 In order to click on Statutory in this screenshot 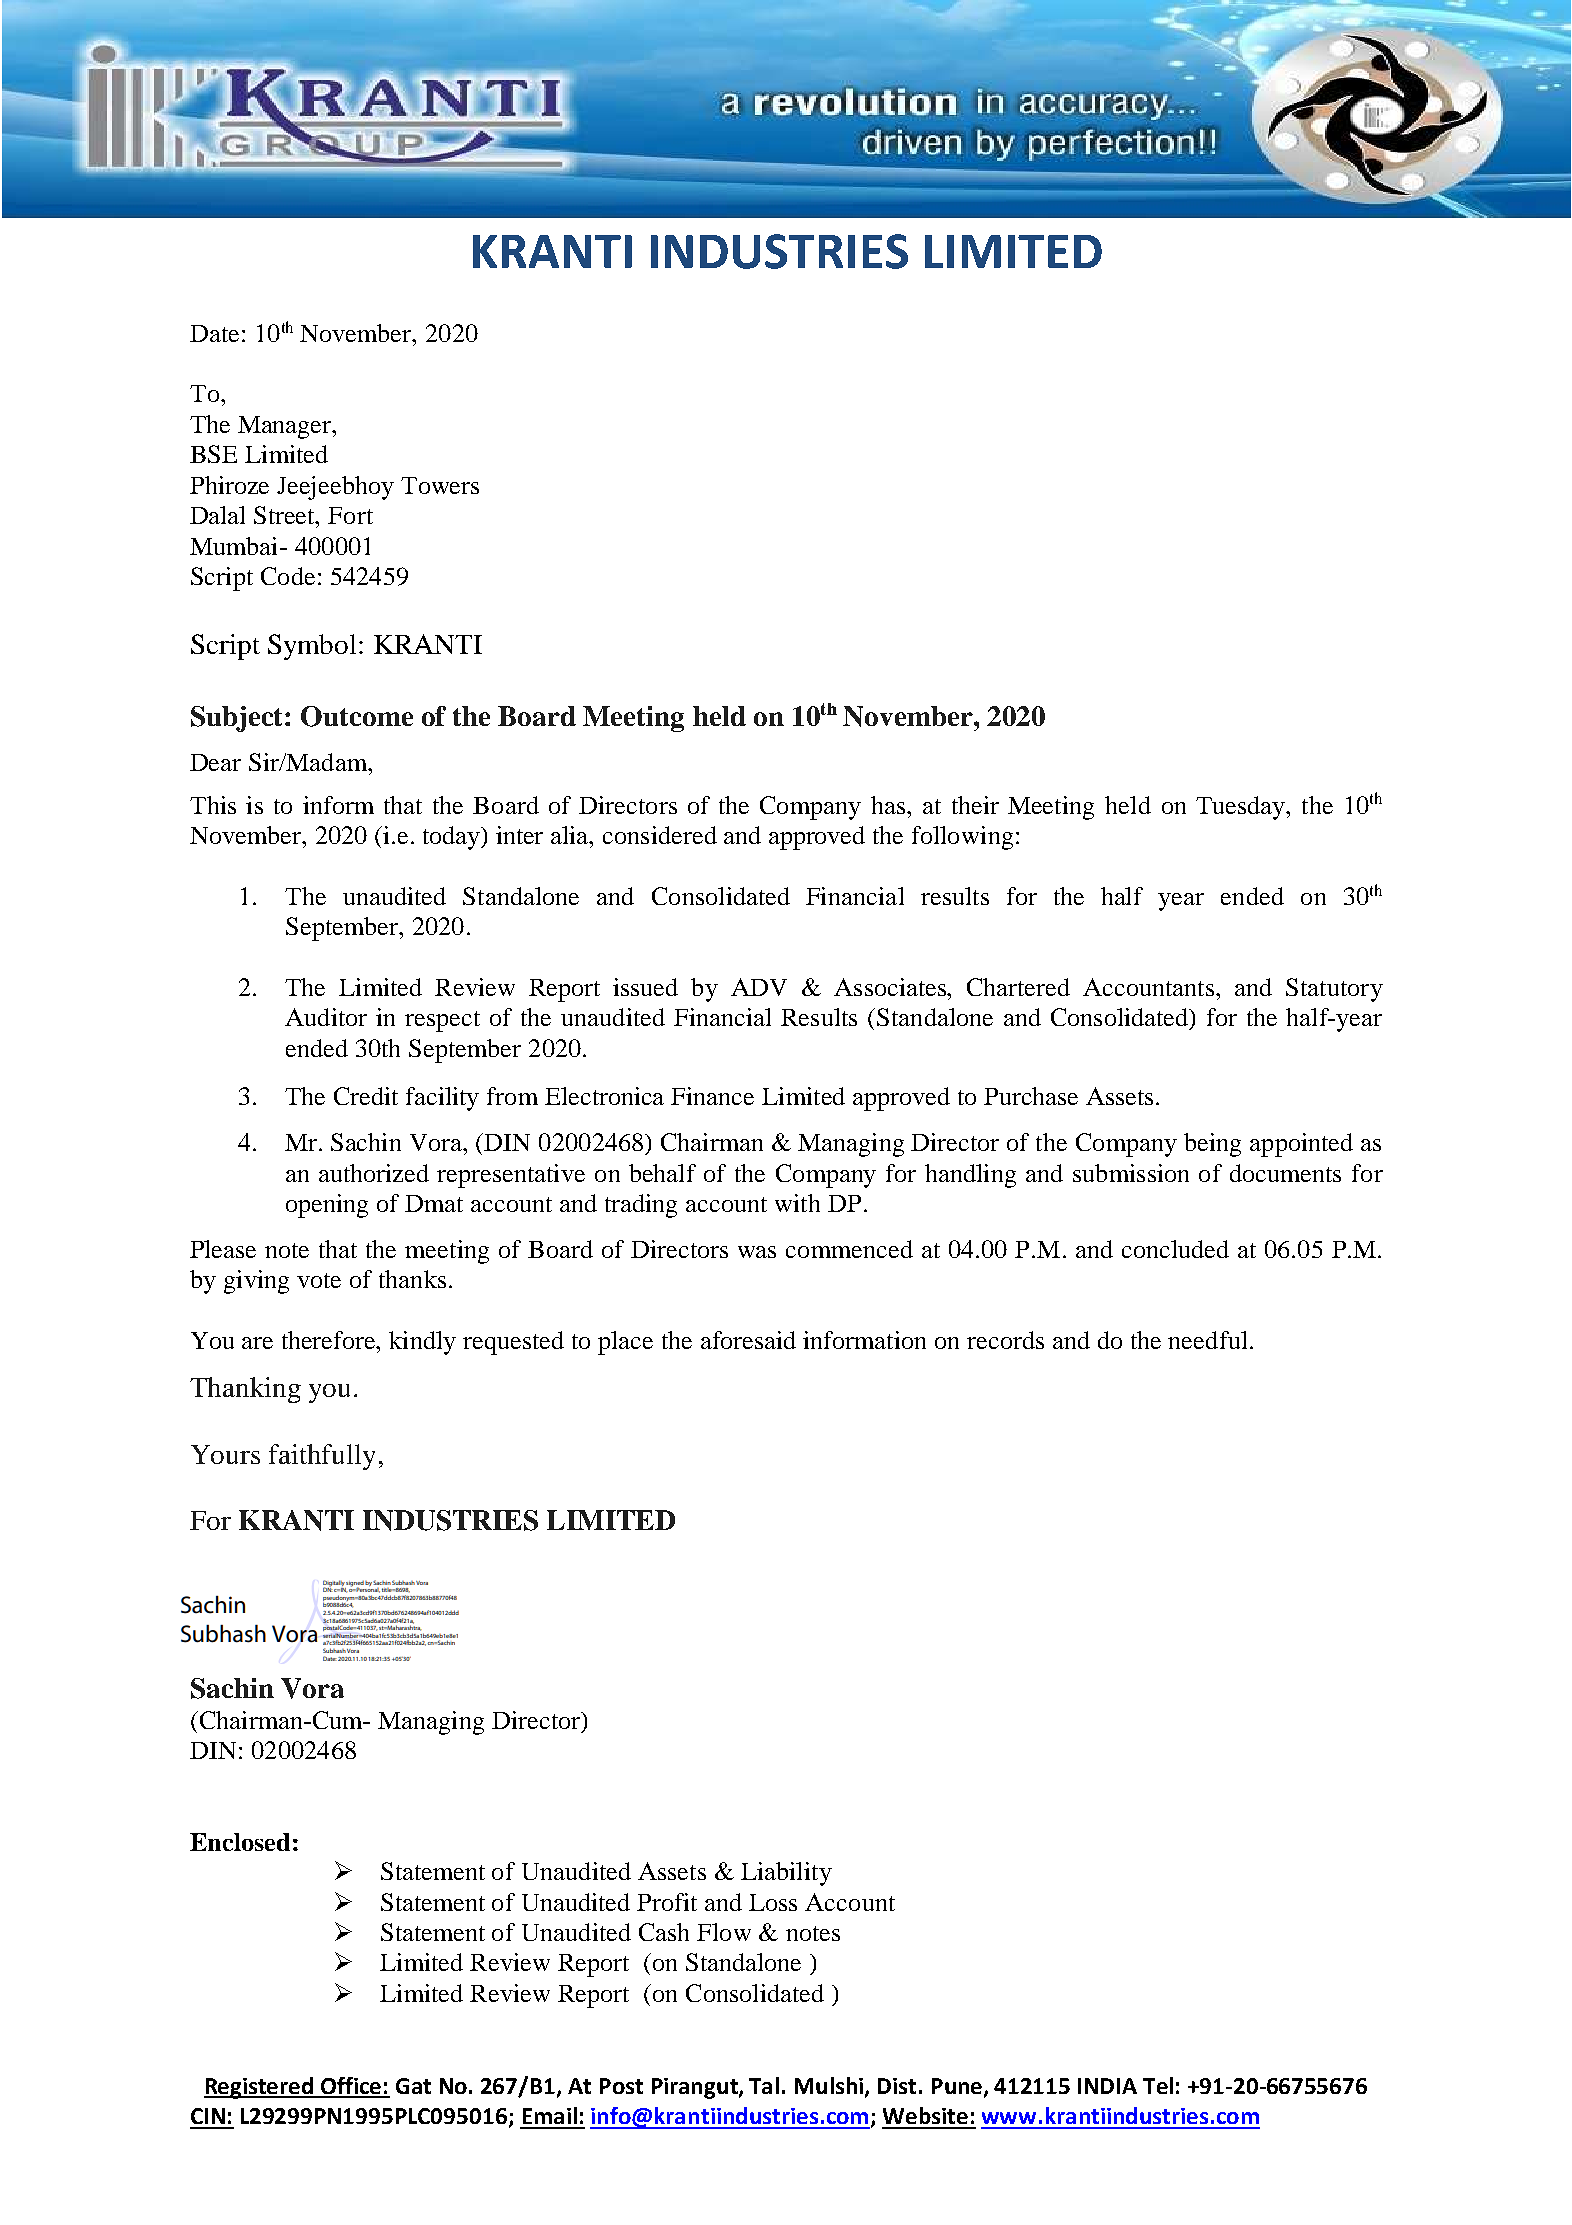, I will do `click(1334, 990)`.
